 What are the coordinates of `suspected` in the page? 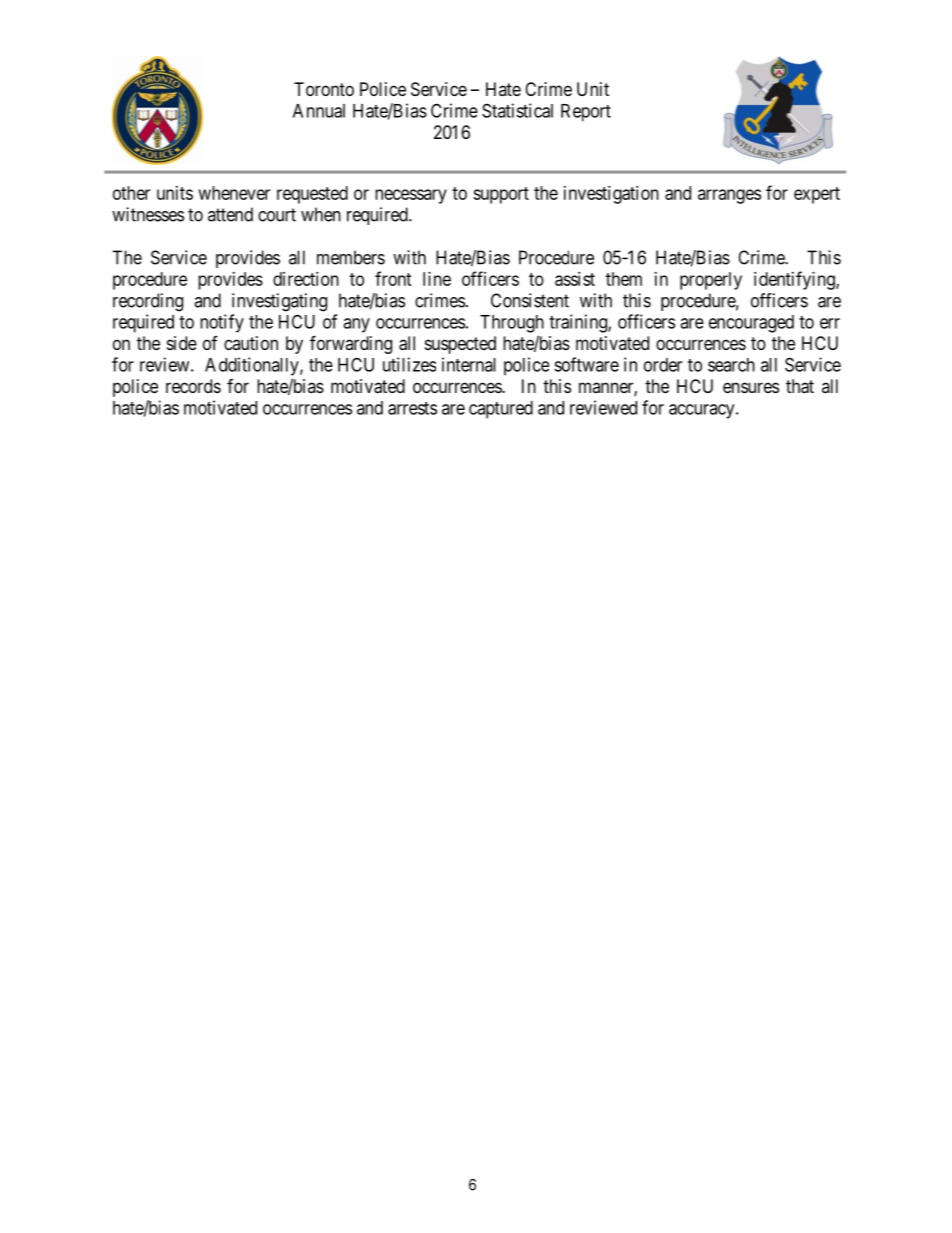 It's located at (460, 345).
